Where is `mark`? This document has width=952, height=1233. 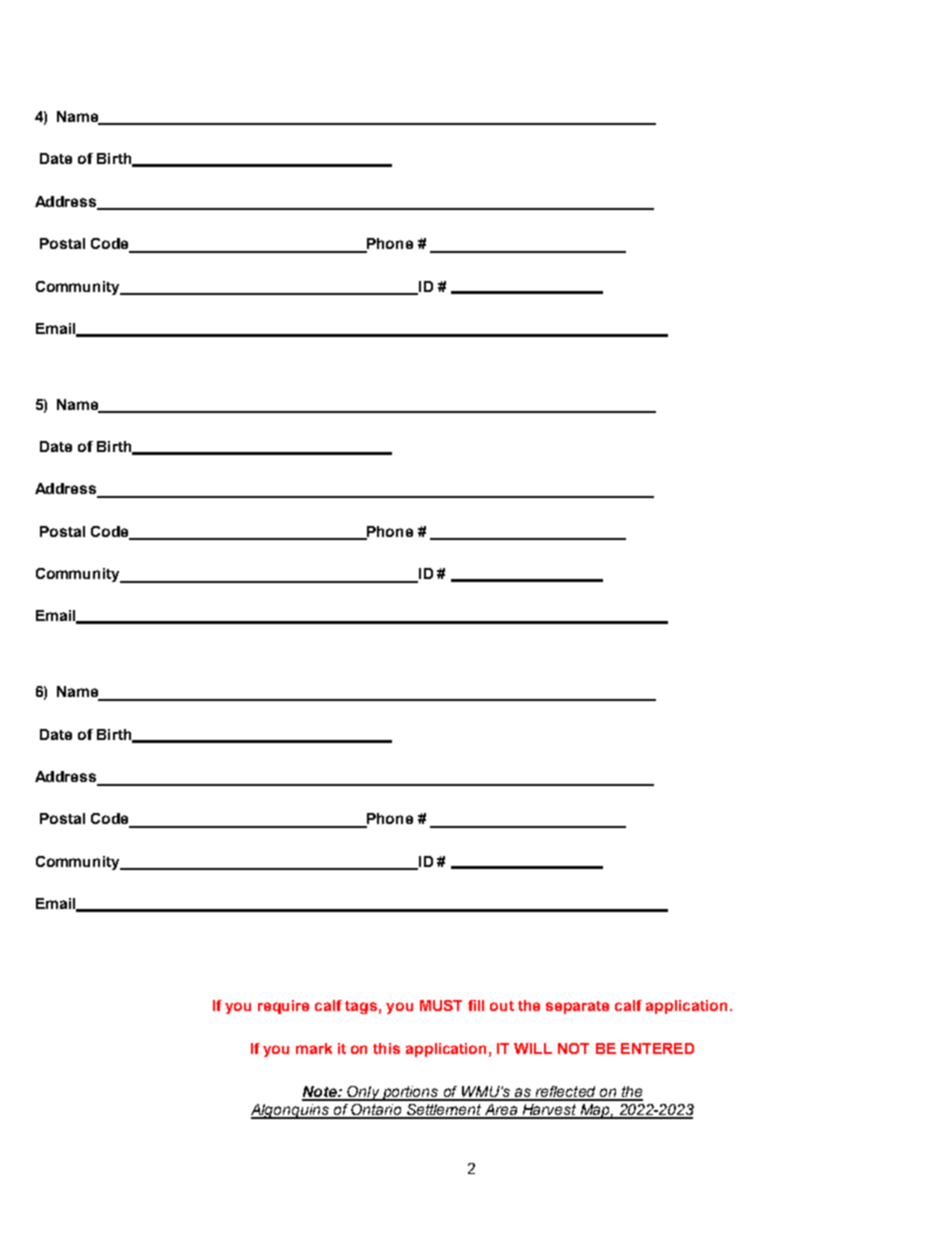 mark is located at coordinates (314, 1048).
